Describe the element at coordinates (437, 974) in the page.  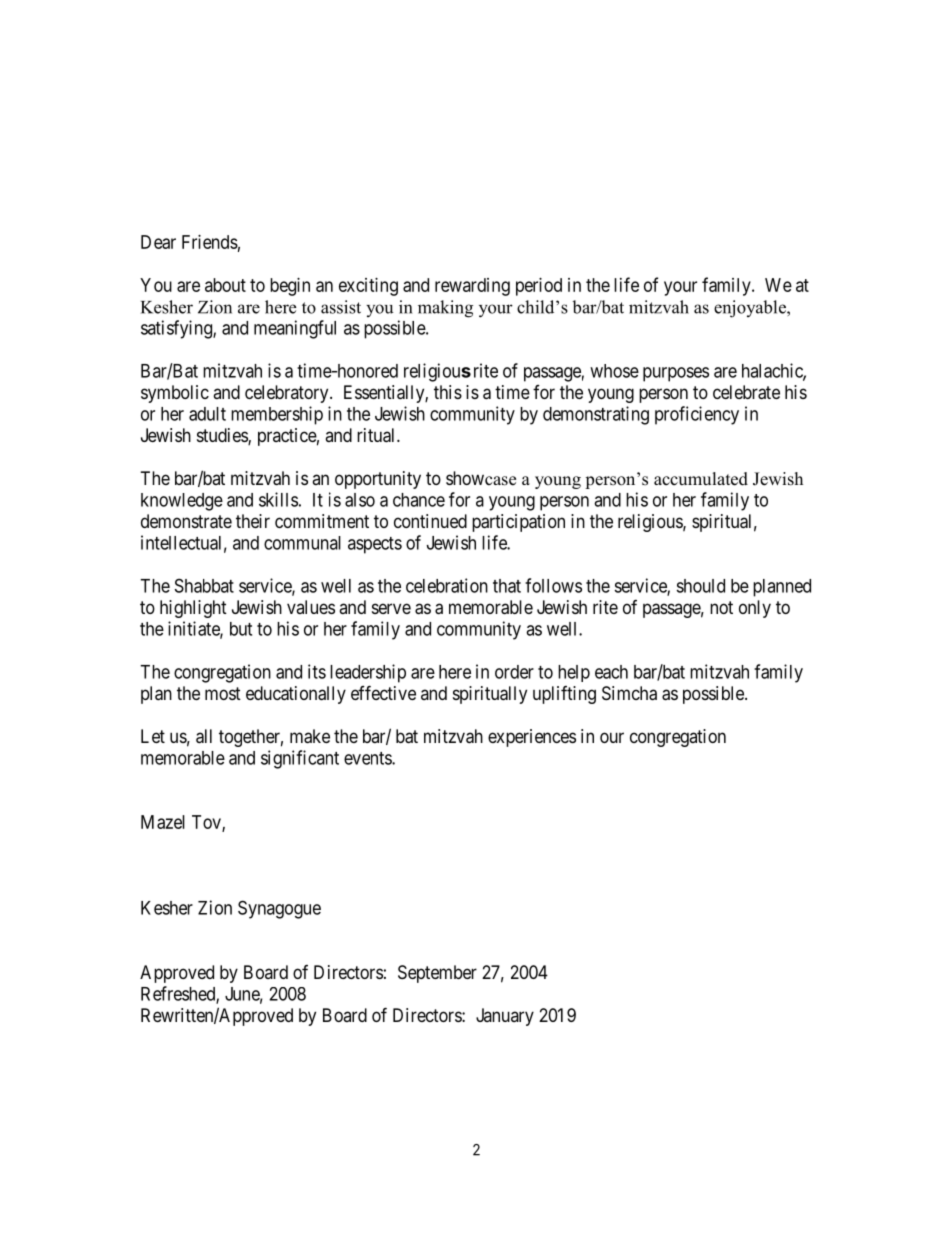
I see `September` at that location.
